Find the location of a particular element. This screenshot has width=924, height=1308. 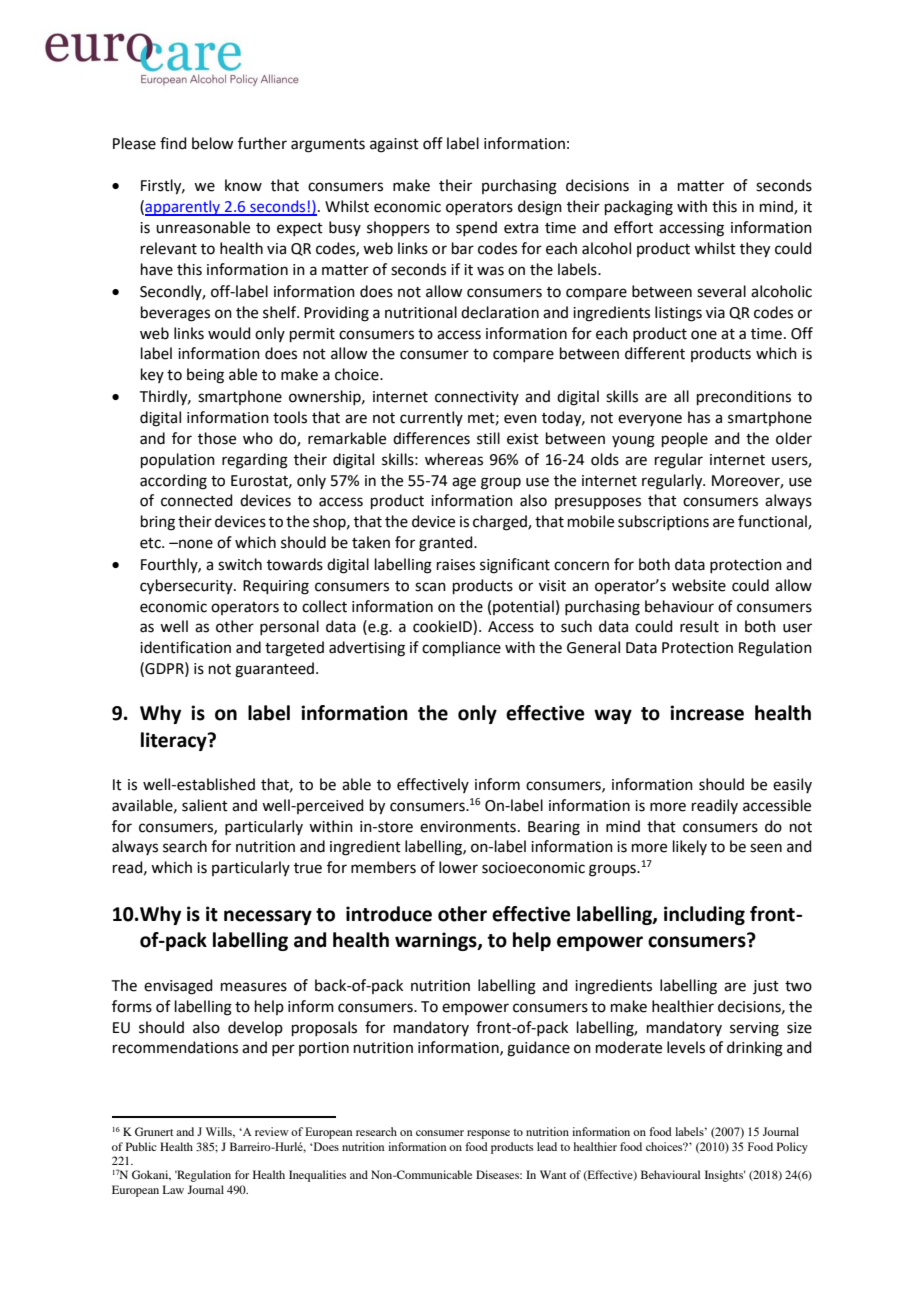

identification is located at coordinates (185, 647).
